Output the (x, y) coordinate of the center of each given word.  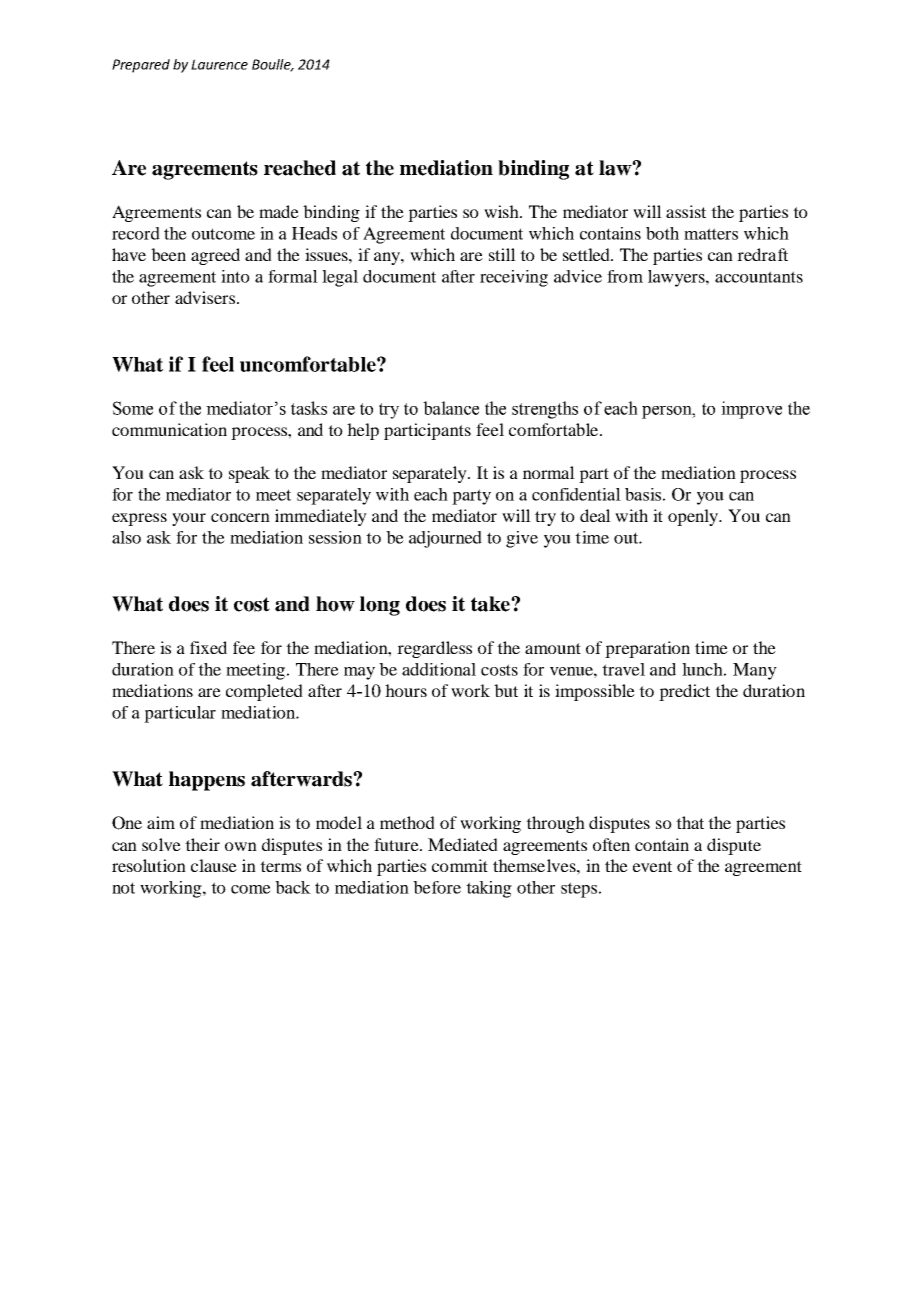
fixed (208, 647)
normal (549, 472)
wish (503, 211)
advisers (205, 297)
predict (684, 692)
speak (249, 474)
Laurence (219, 64)
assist (686, 211)
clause (214, 865)
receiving (514, 278)
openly (694, 517)
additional (439, 669)
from (625, 276)
